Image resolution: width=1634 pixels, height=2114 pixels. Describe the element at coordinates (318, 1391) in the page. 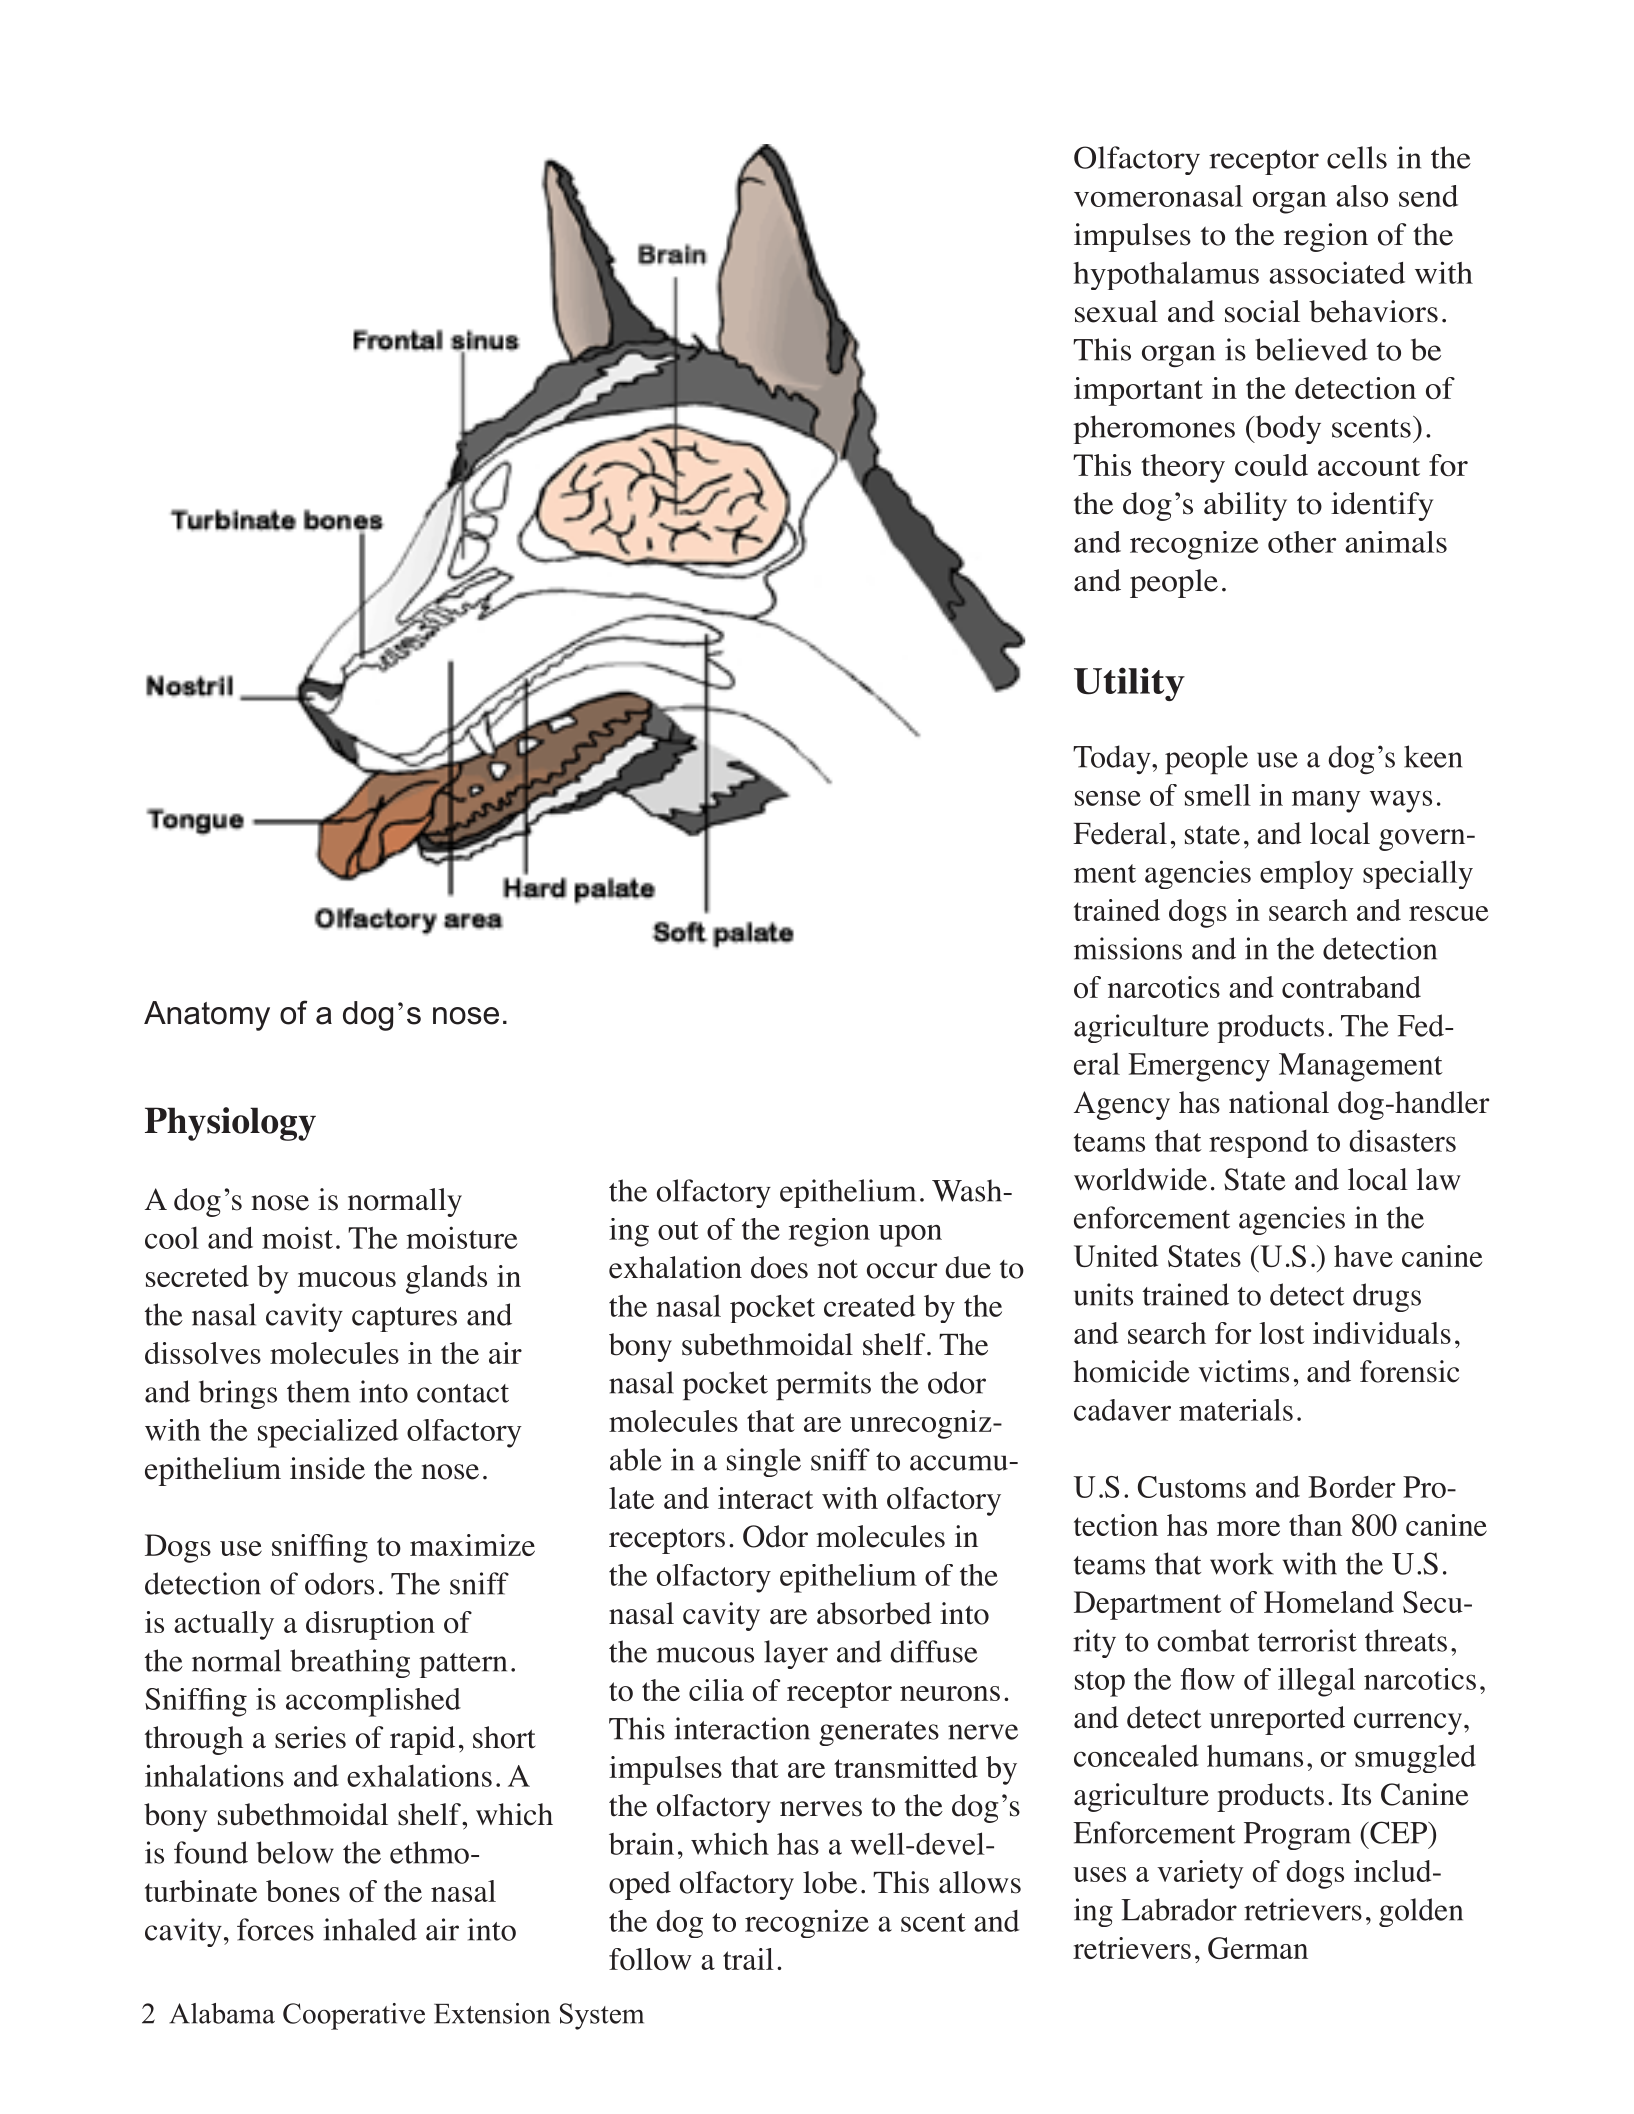

I see `them` at that location.
